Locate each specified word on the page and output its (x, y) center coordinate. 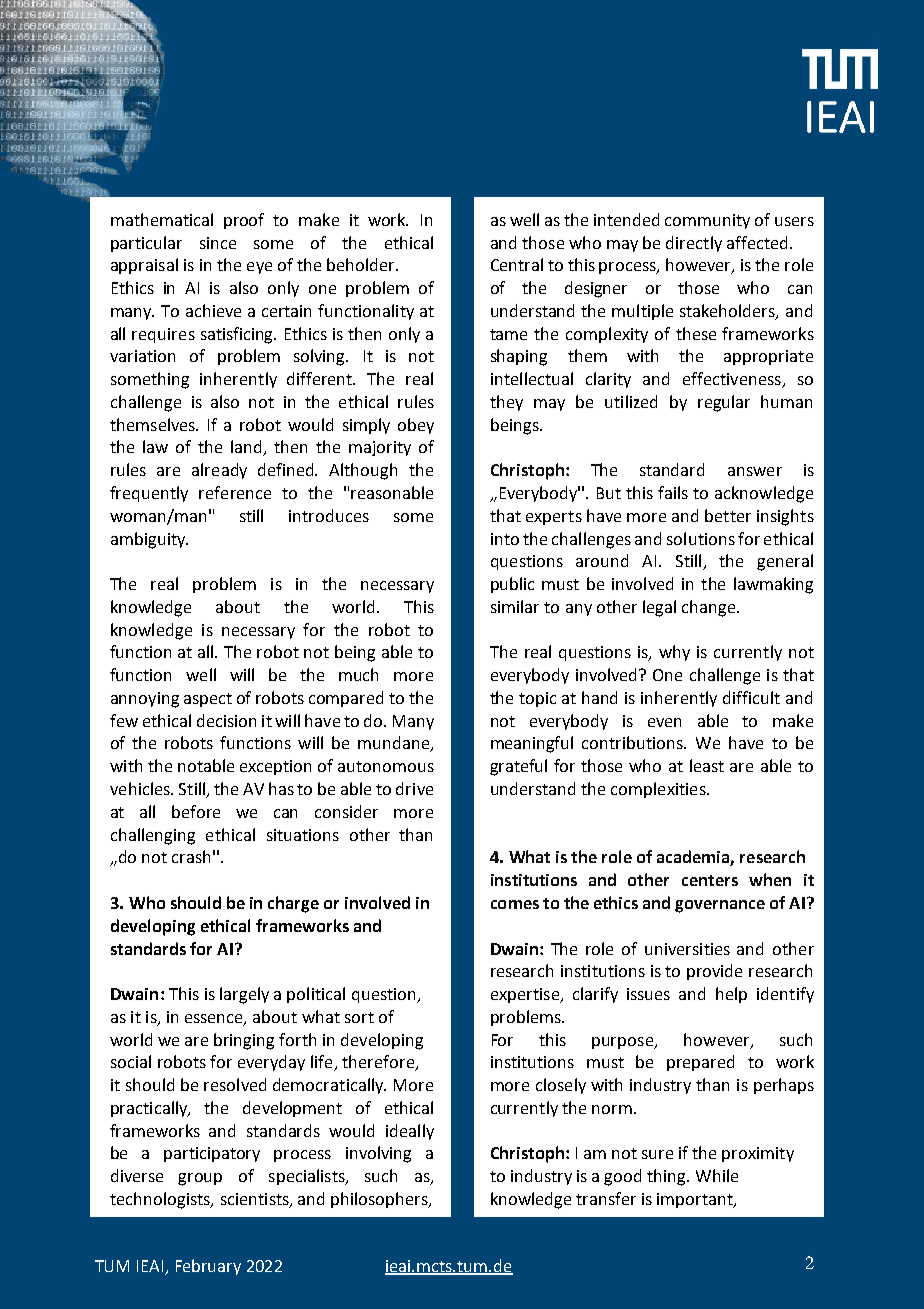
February (208, 1267)
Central (517, 264)
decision (226, 720)
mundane (394, 744)
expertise (526, 995)
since (218, 243)
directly (694, 244)
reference (235, 492)
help (731, 995)
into (505, 539)
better (728, 515)
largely (244, 995)
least (707, 765)
